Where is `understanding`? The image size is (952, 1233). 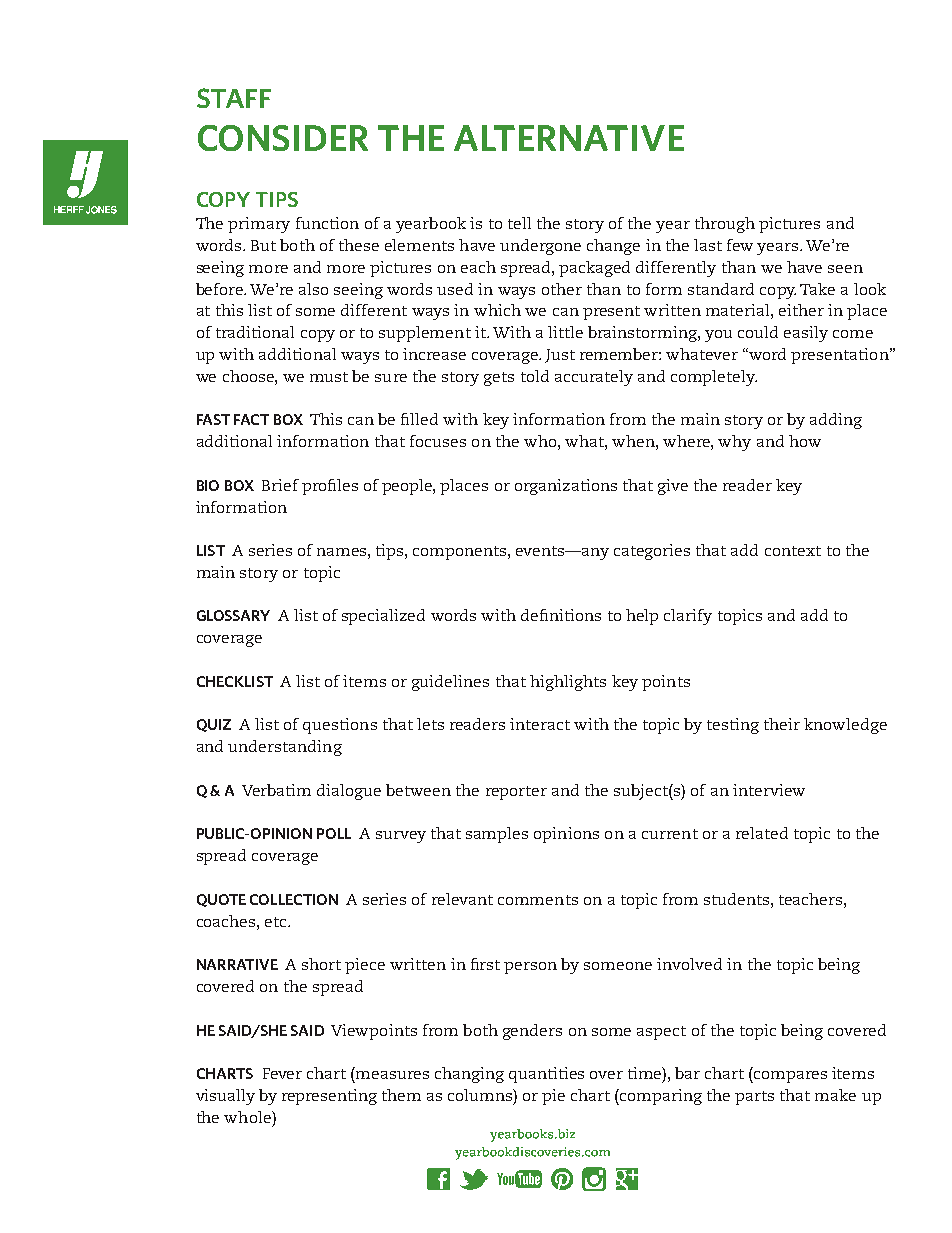 understanding is located at coordinates (285, 748).
